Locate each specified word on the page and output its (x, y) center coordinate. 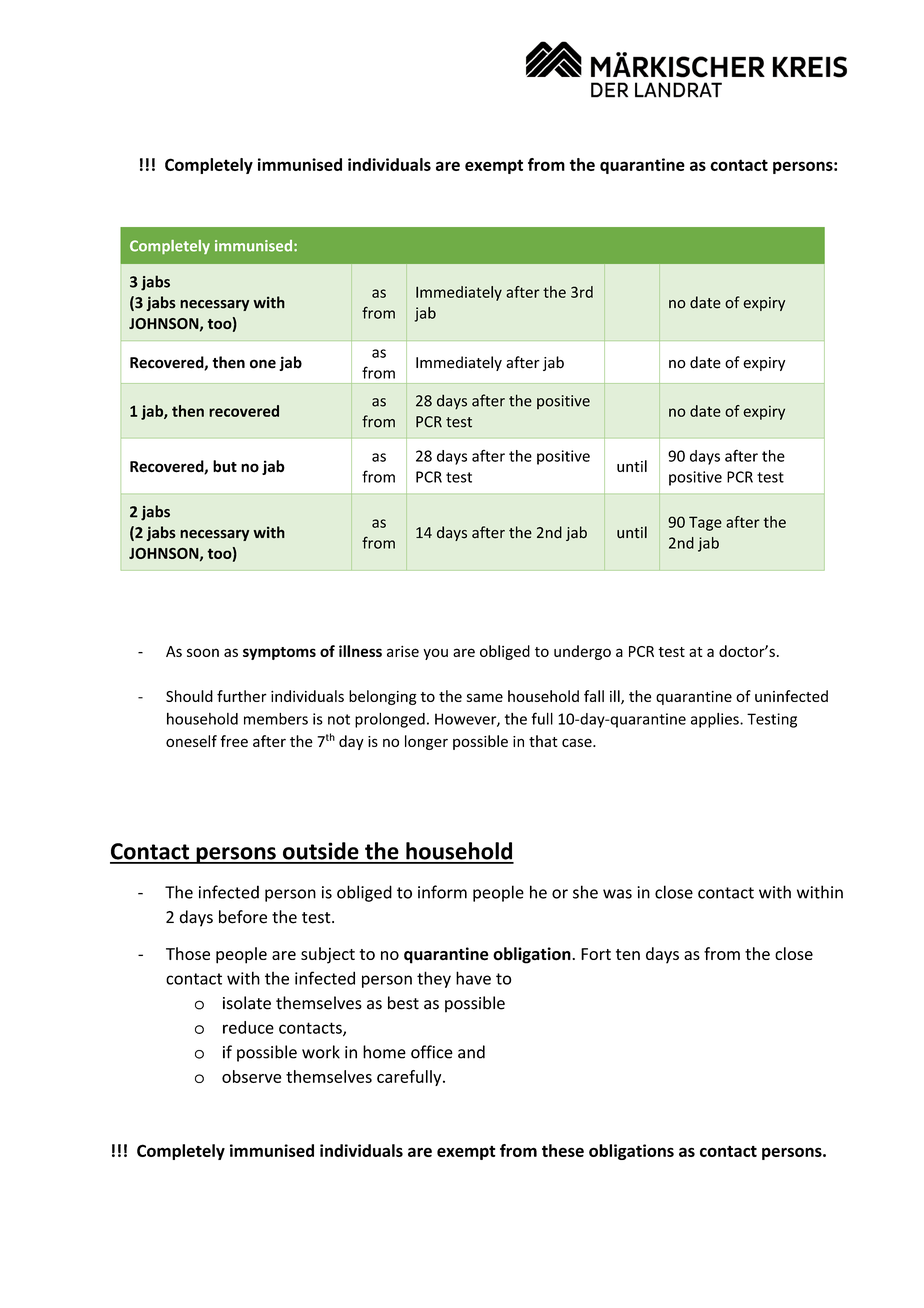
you (435, 654)
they (434, 979)
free (234, 741)
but (225, 466)
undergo (582, 652)
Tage (705, 523)
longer (426, 742)
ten (628, 954)
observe (251, 1076)
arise (403, 651)
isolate (247, 1003)
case (578, 742)
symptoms (279, 653)
